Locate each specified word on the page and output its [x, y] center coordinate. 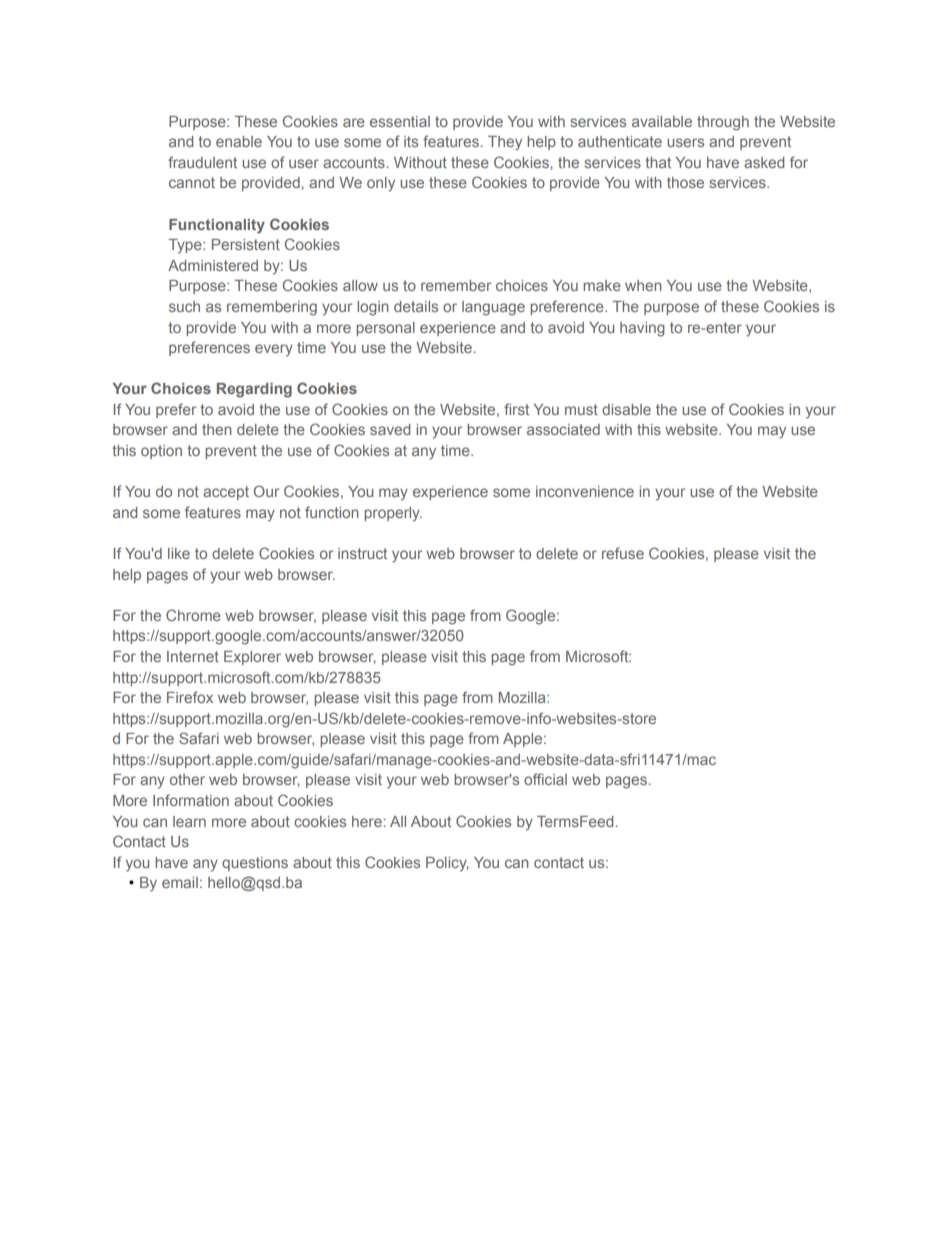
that [658, 162]
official [545, 779]
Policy [447, 864]
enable [239, 141]
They [505, 143]
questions [255, 864]
